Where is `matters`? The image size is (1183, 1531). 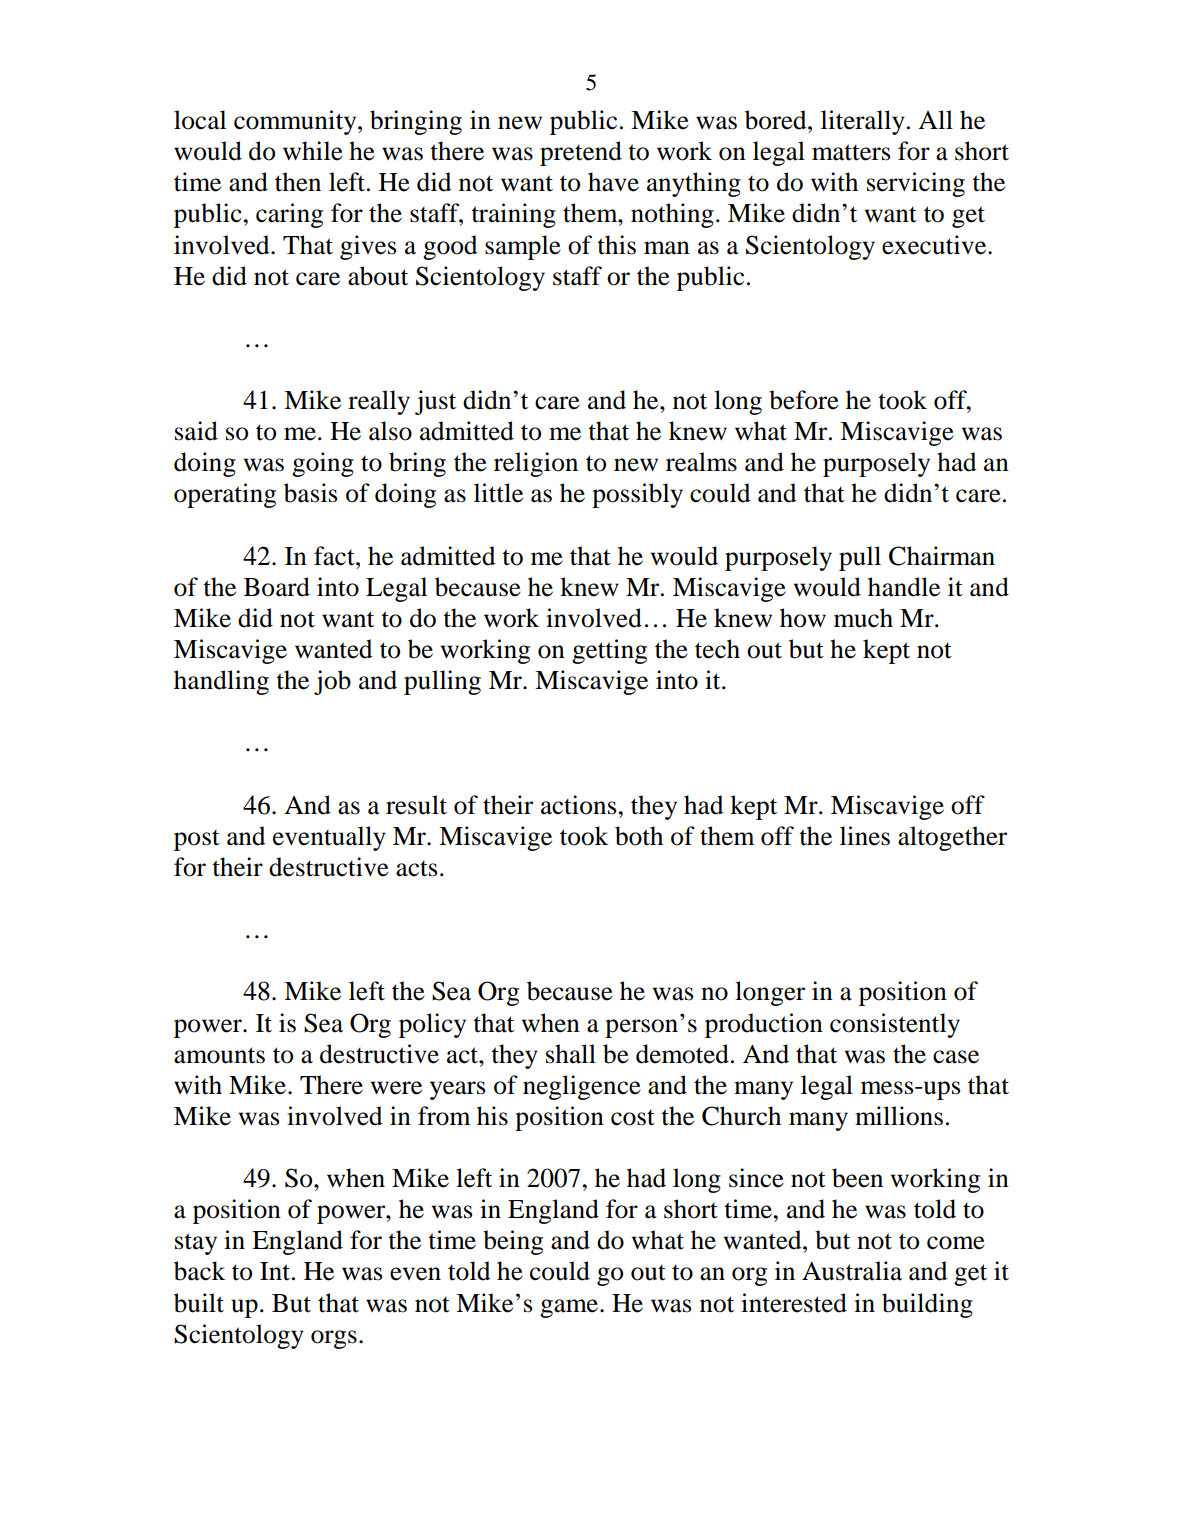
matters is located at coordinates (851, 152).
